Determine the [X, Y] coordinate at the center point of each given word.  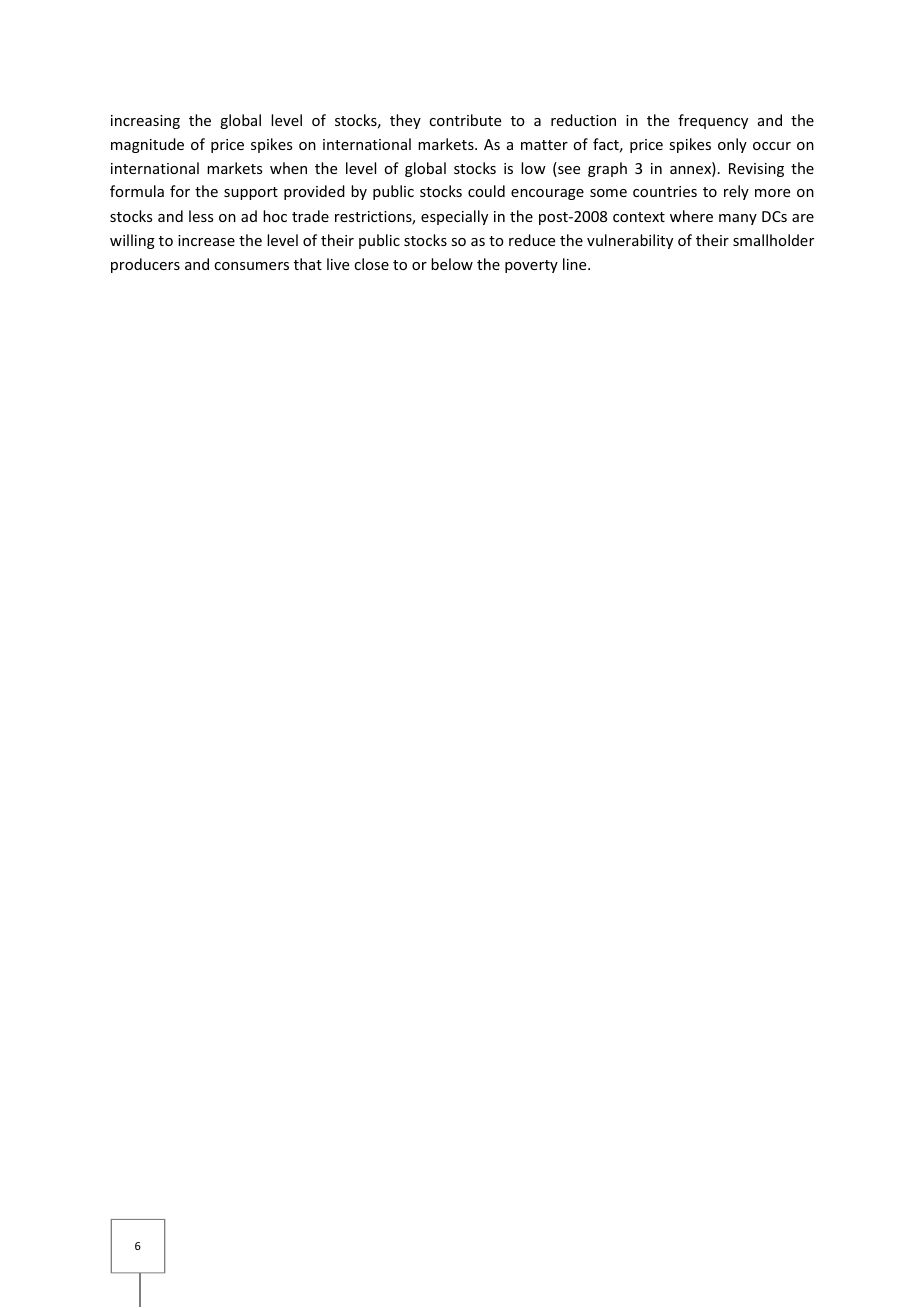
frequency [713, 121]
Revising [756, 170]
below [452, 264]
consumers [251, 266]
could [486, 191]
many [738, 219]
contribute [465, 120]
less [201, 216]
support [251, 193]
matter [544, 145]
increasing [145, 122]
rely [736, 192]
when [288, 168]
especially [454, 217]
